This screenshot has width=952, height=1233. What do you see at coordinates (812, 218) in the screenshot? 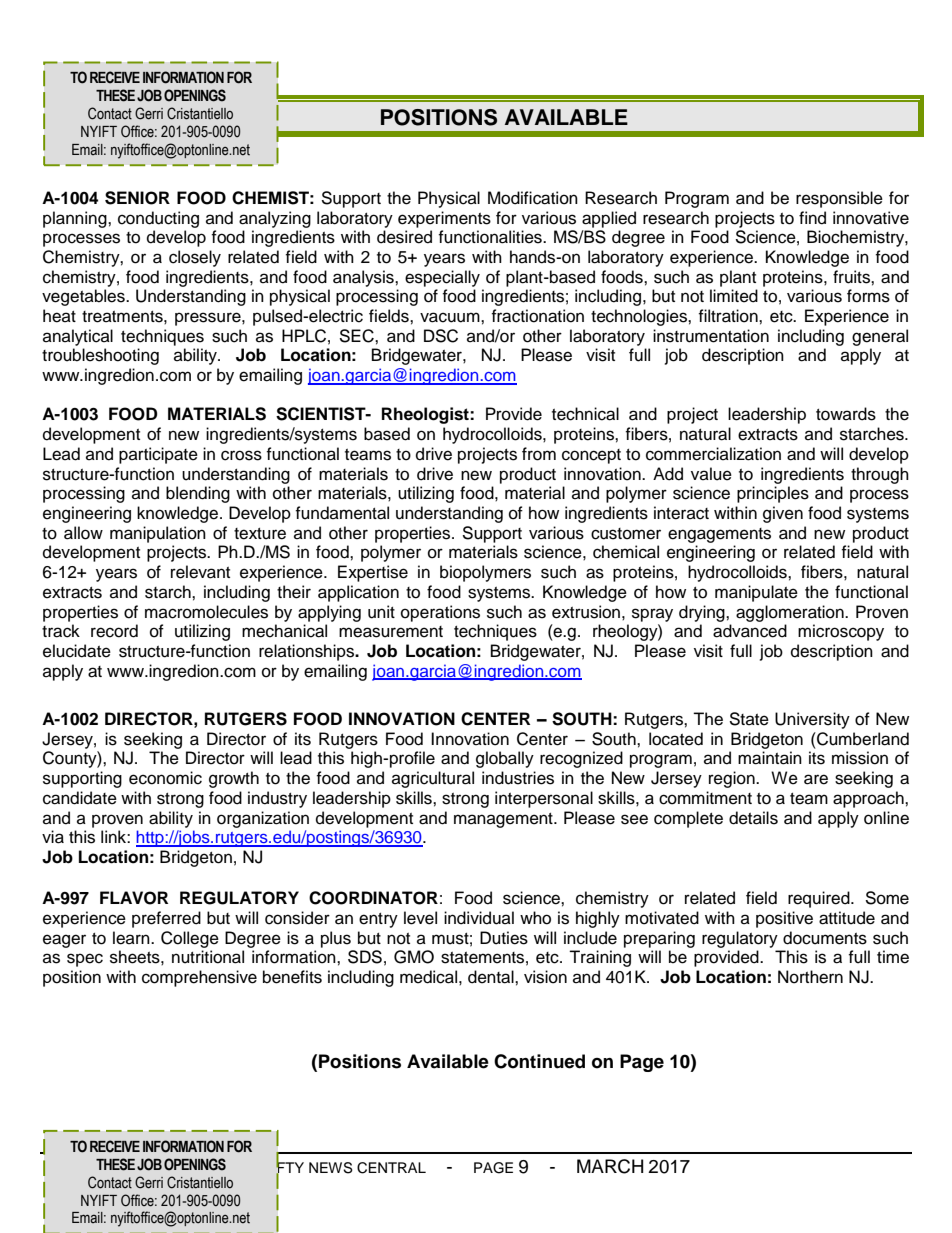
I see `find` at bounding box center [812, 218].
